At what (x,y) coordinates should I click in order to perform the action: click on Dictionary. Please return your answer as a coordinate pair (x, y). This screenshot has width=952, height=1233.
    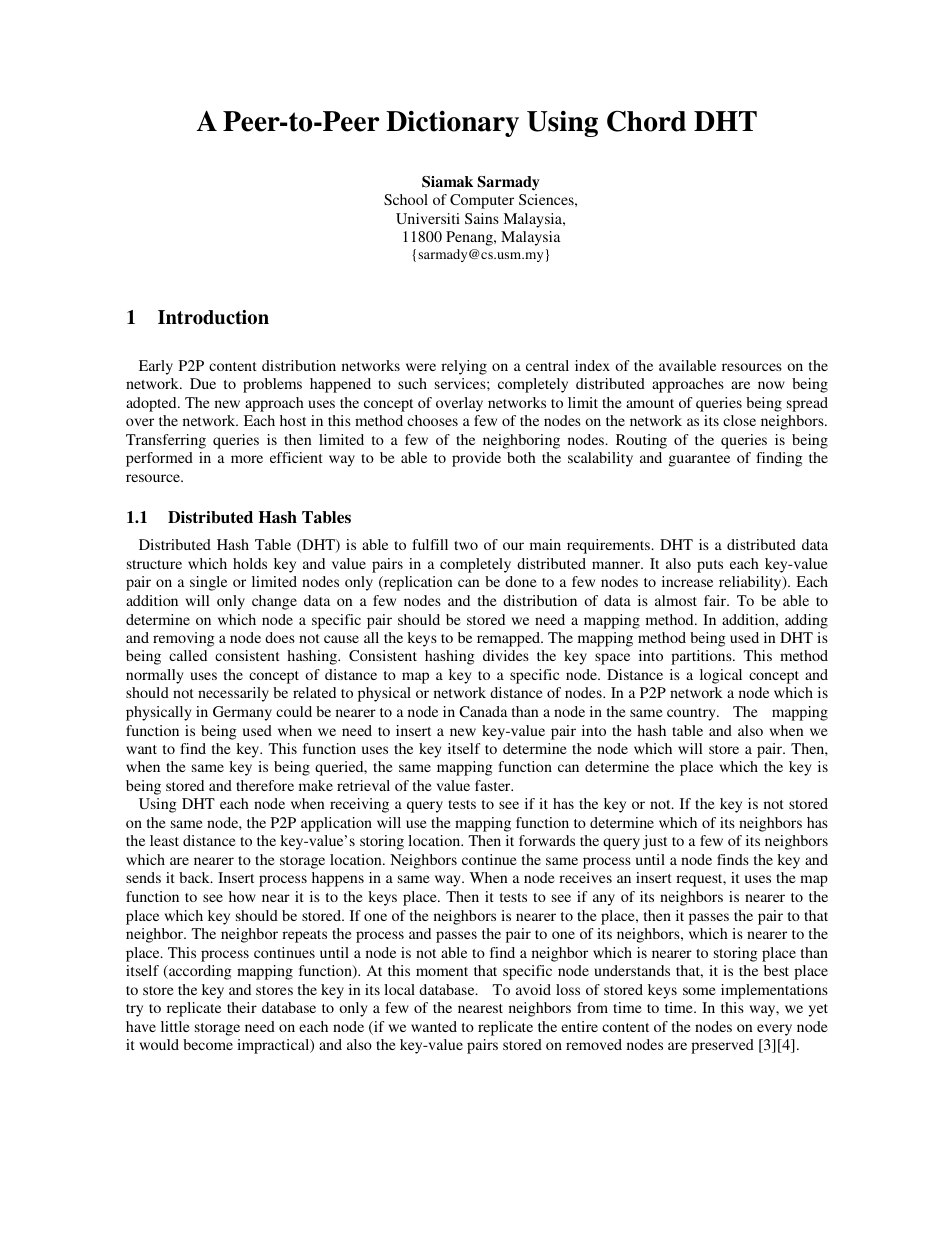
    Looking at the image, I should click on (452, 124).
